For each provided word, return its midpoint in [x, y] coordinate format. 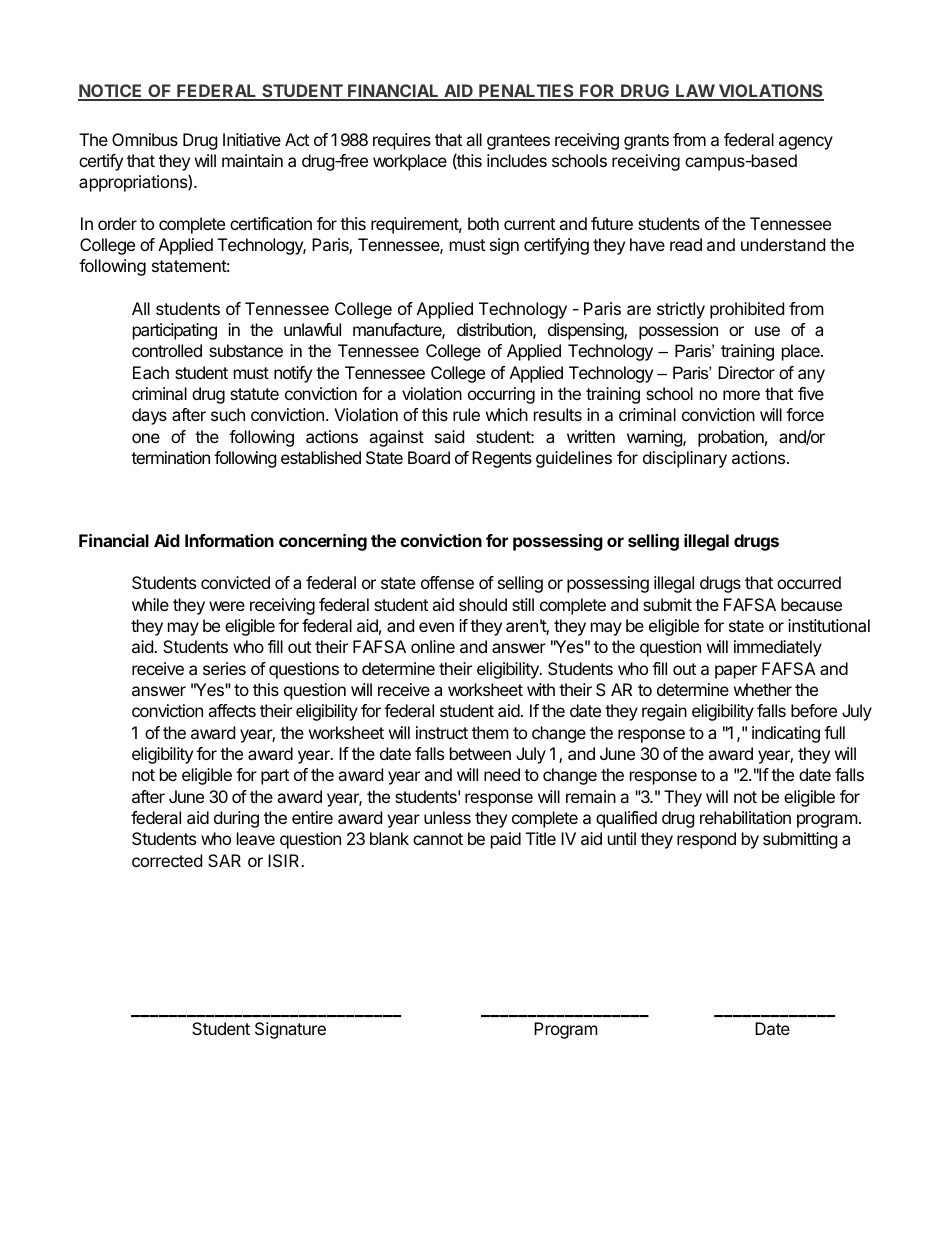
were [227, 606]
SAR [224, 860]
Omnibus [145, 139]
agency [806, 143]
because [811, 604]
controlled [167, 350]
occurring [501, 395]
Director [746, 372]
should [483, 604]
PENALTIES [526, 92]
